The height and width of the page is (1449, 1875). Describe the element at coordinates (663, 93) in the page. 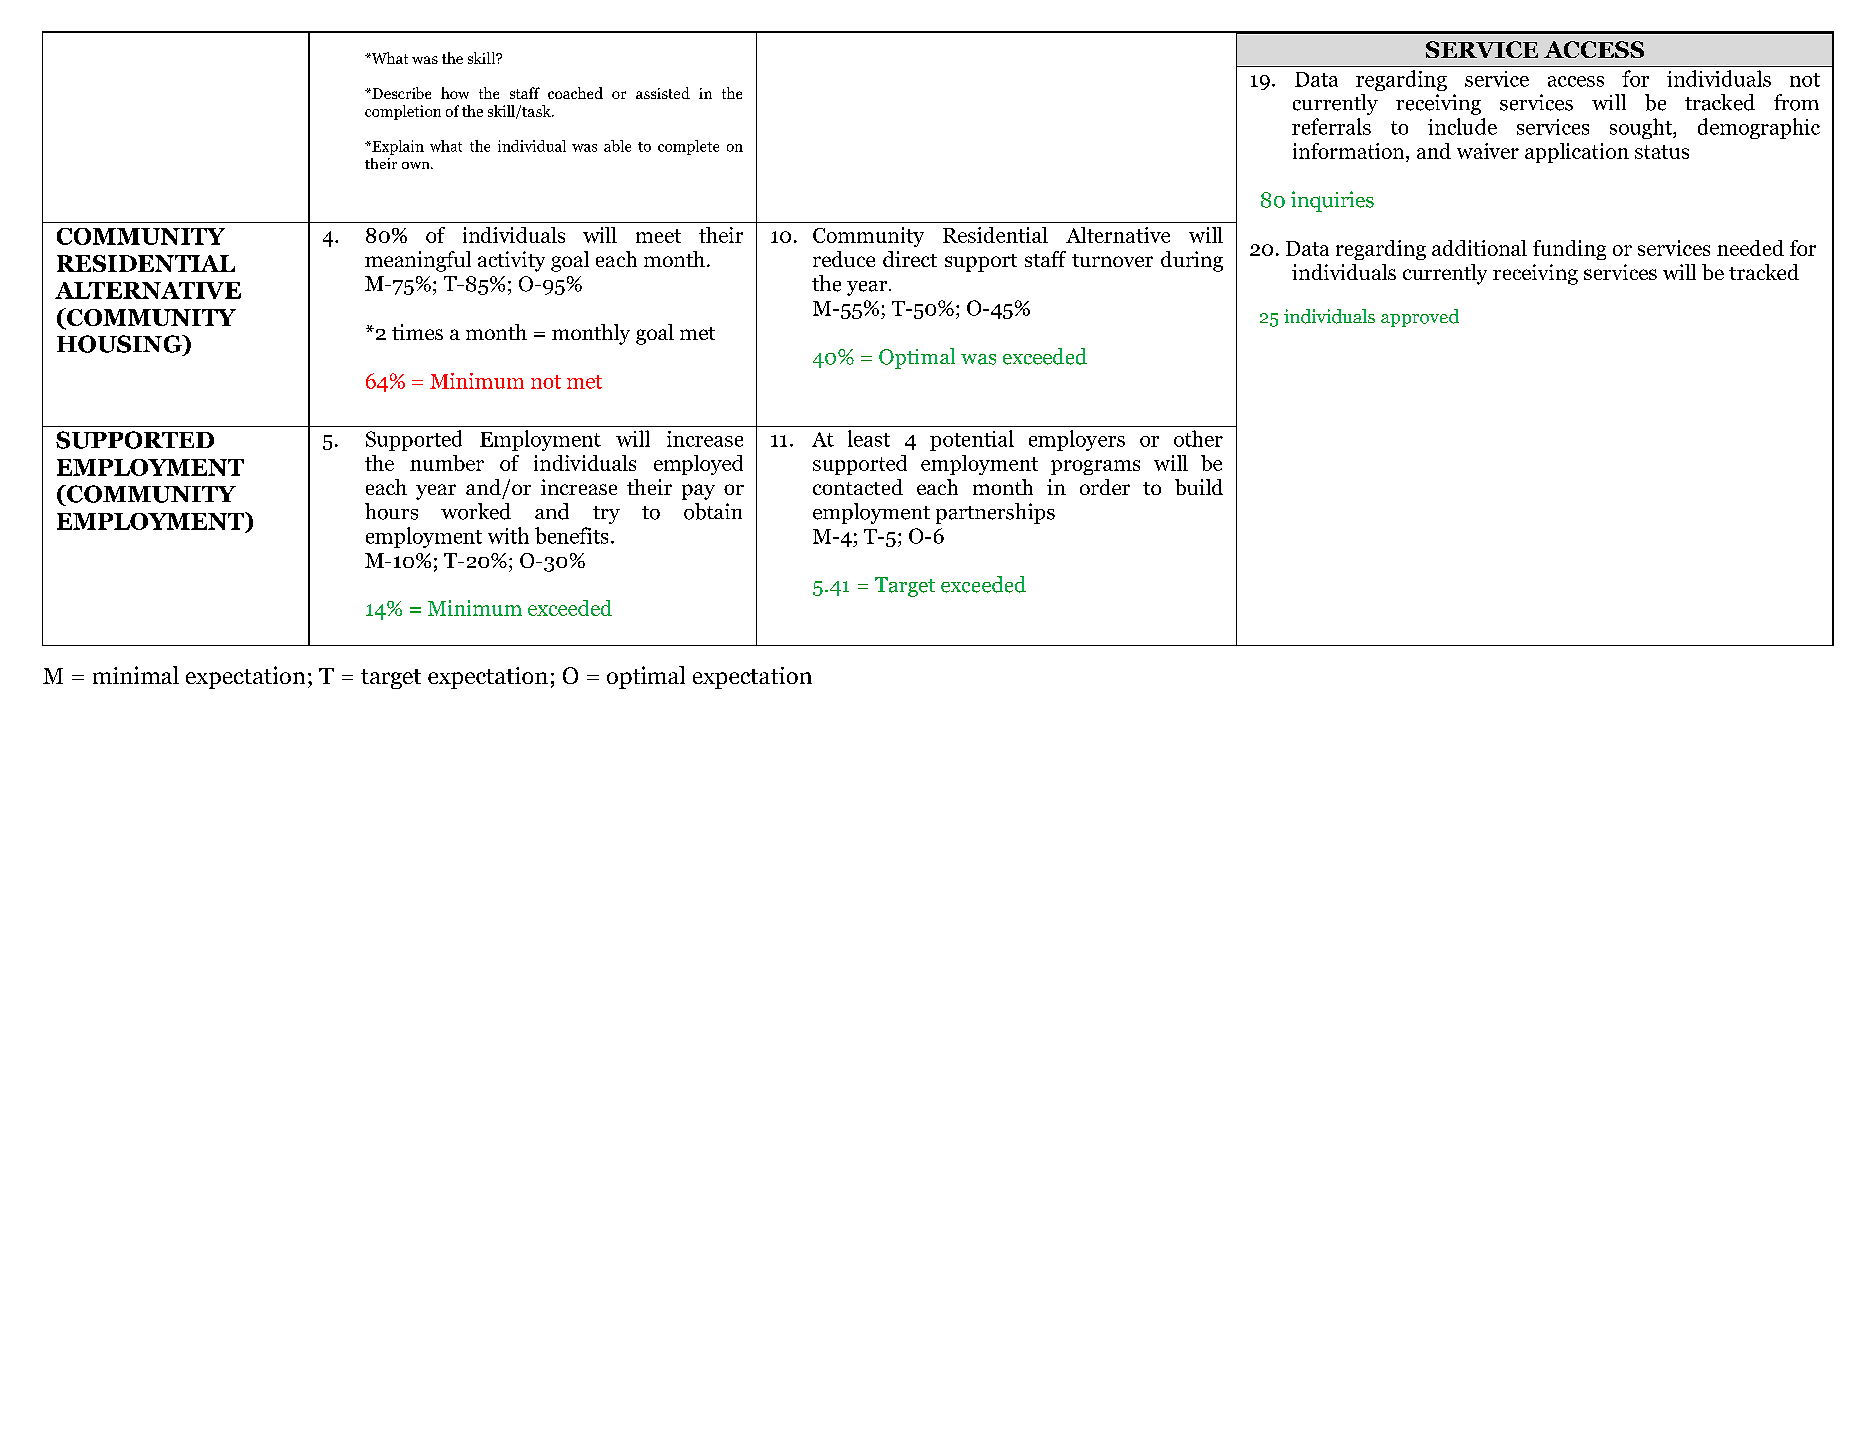

I see `assisted` at that location.
